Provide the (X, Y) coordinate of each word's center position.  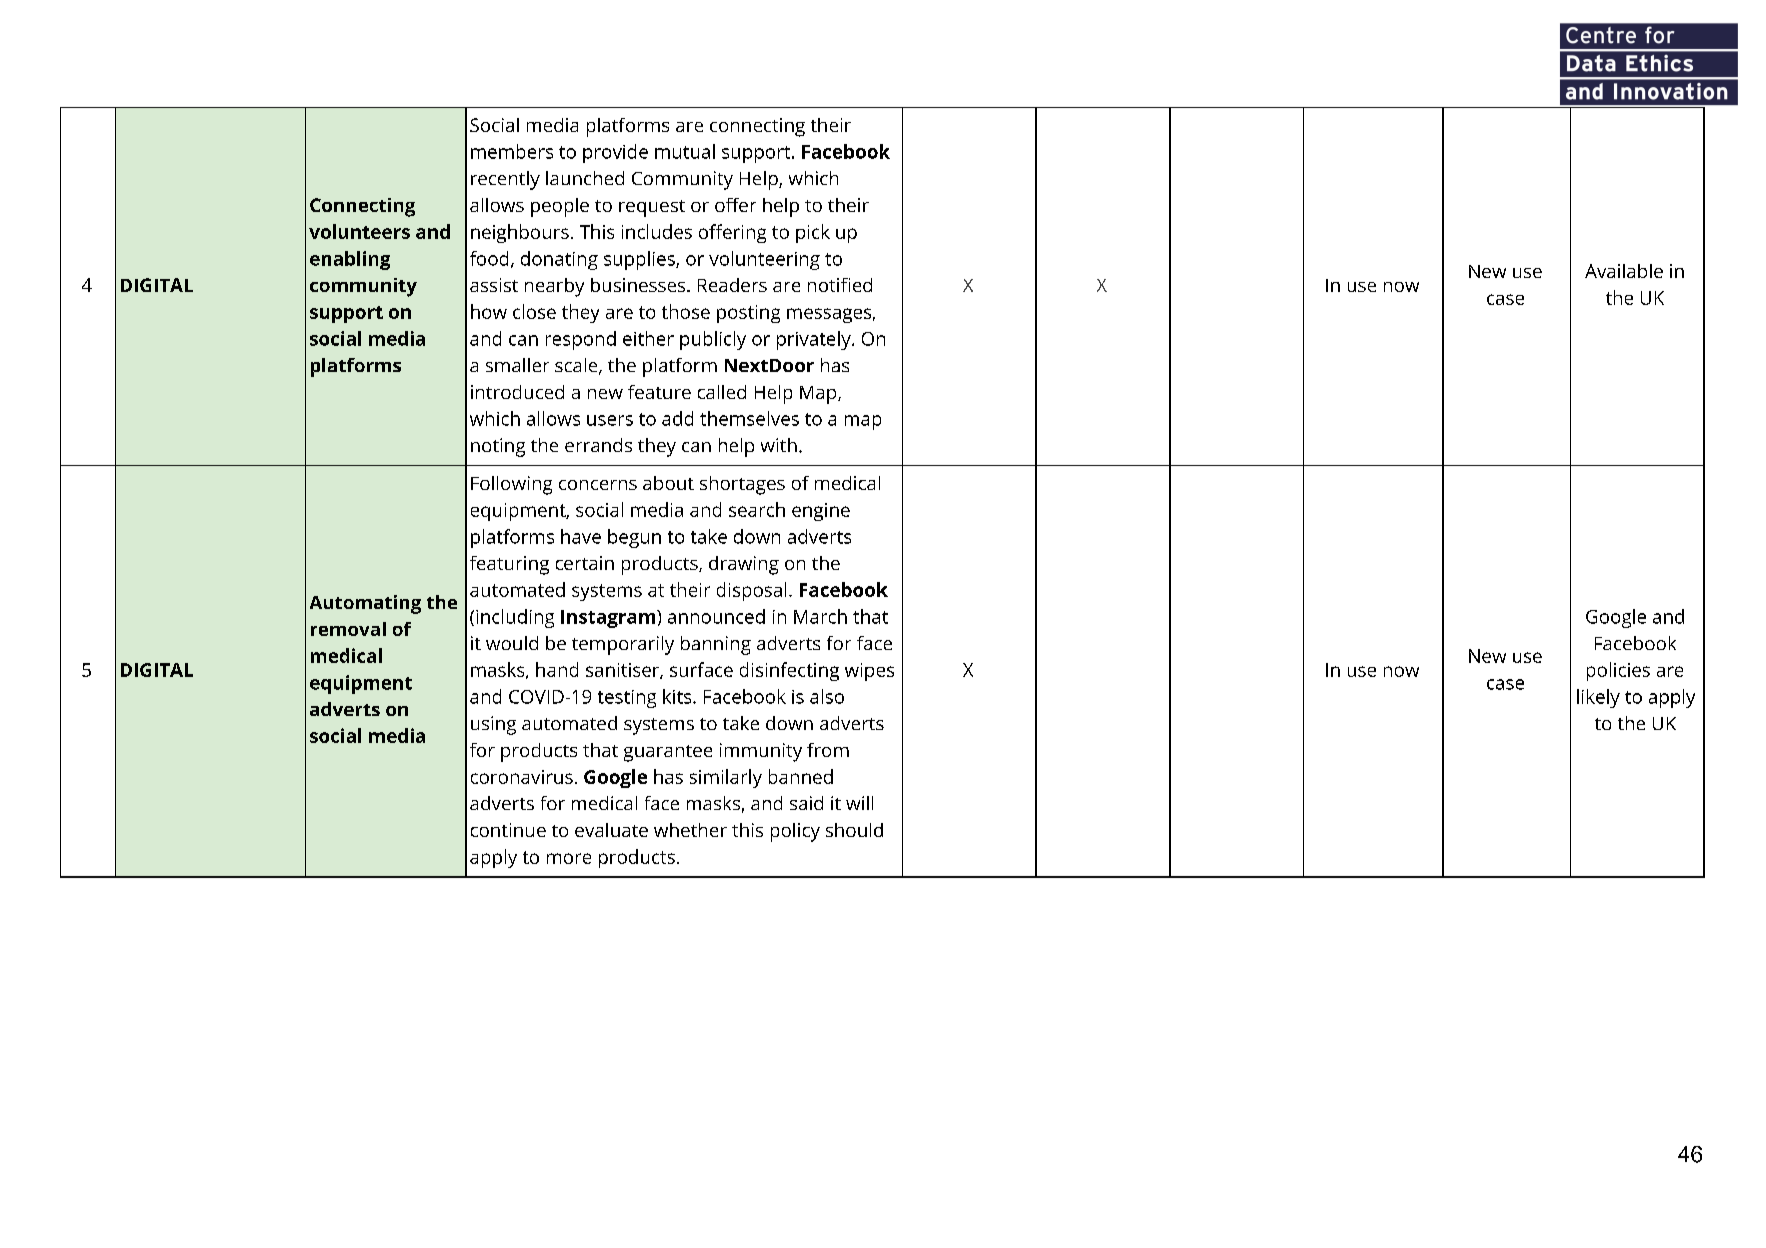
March (820, 616)
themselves (749, 418)
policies (1618, 671)
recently (505, 180)
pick (813, 233)
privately (815, 340)
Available (1624, 271)
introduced (517, 392)
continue (508, 830)
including (515, 618)
